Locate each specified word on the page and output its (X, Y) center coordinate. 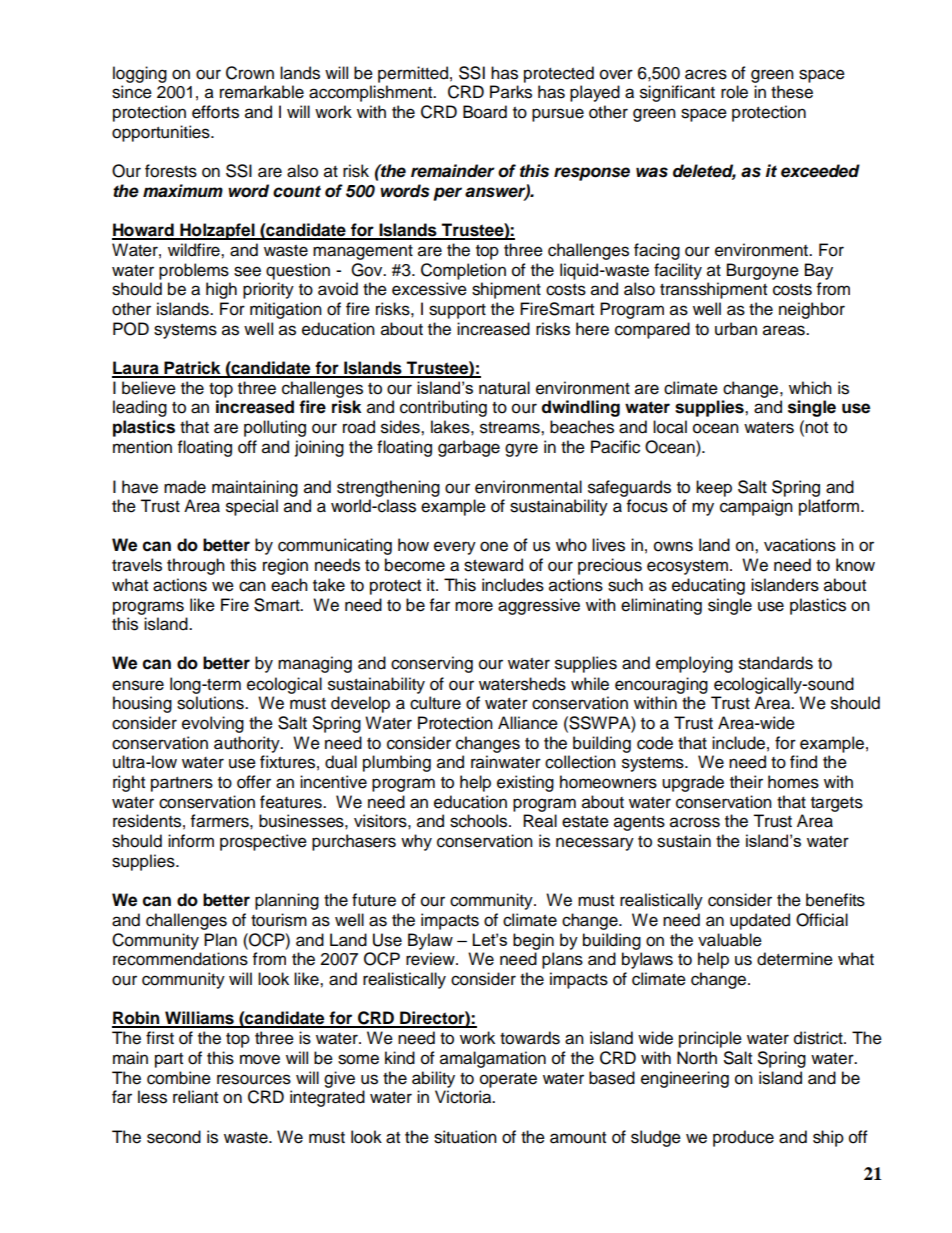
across (695, 822)
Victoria (464, 1097)
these (792, 92)
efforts (215, 112)
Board (485, 112)
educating (708, 586)
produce (743, 1138)
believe (149, 388)
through (196, 566)
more (474, 606)
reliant (195, 1097)
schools (480, 821)
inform (191, 841)
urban (736, 329)
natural (504, 388)
